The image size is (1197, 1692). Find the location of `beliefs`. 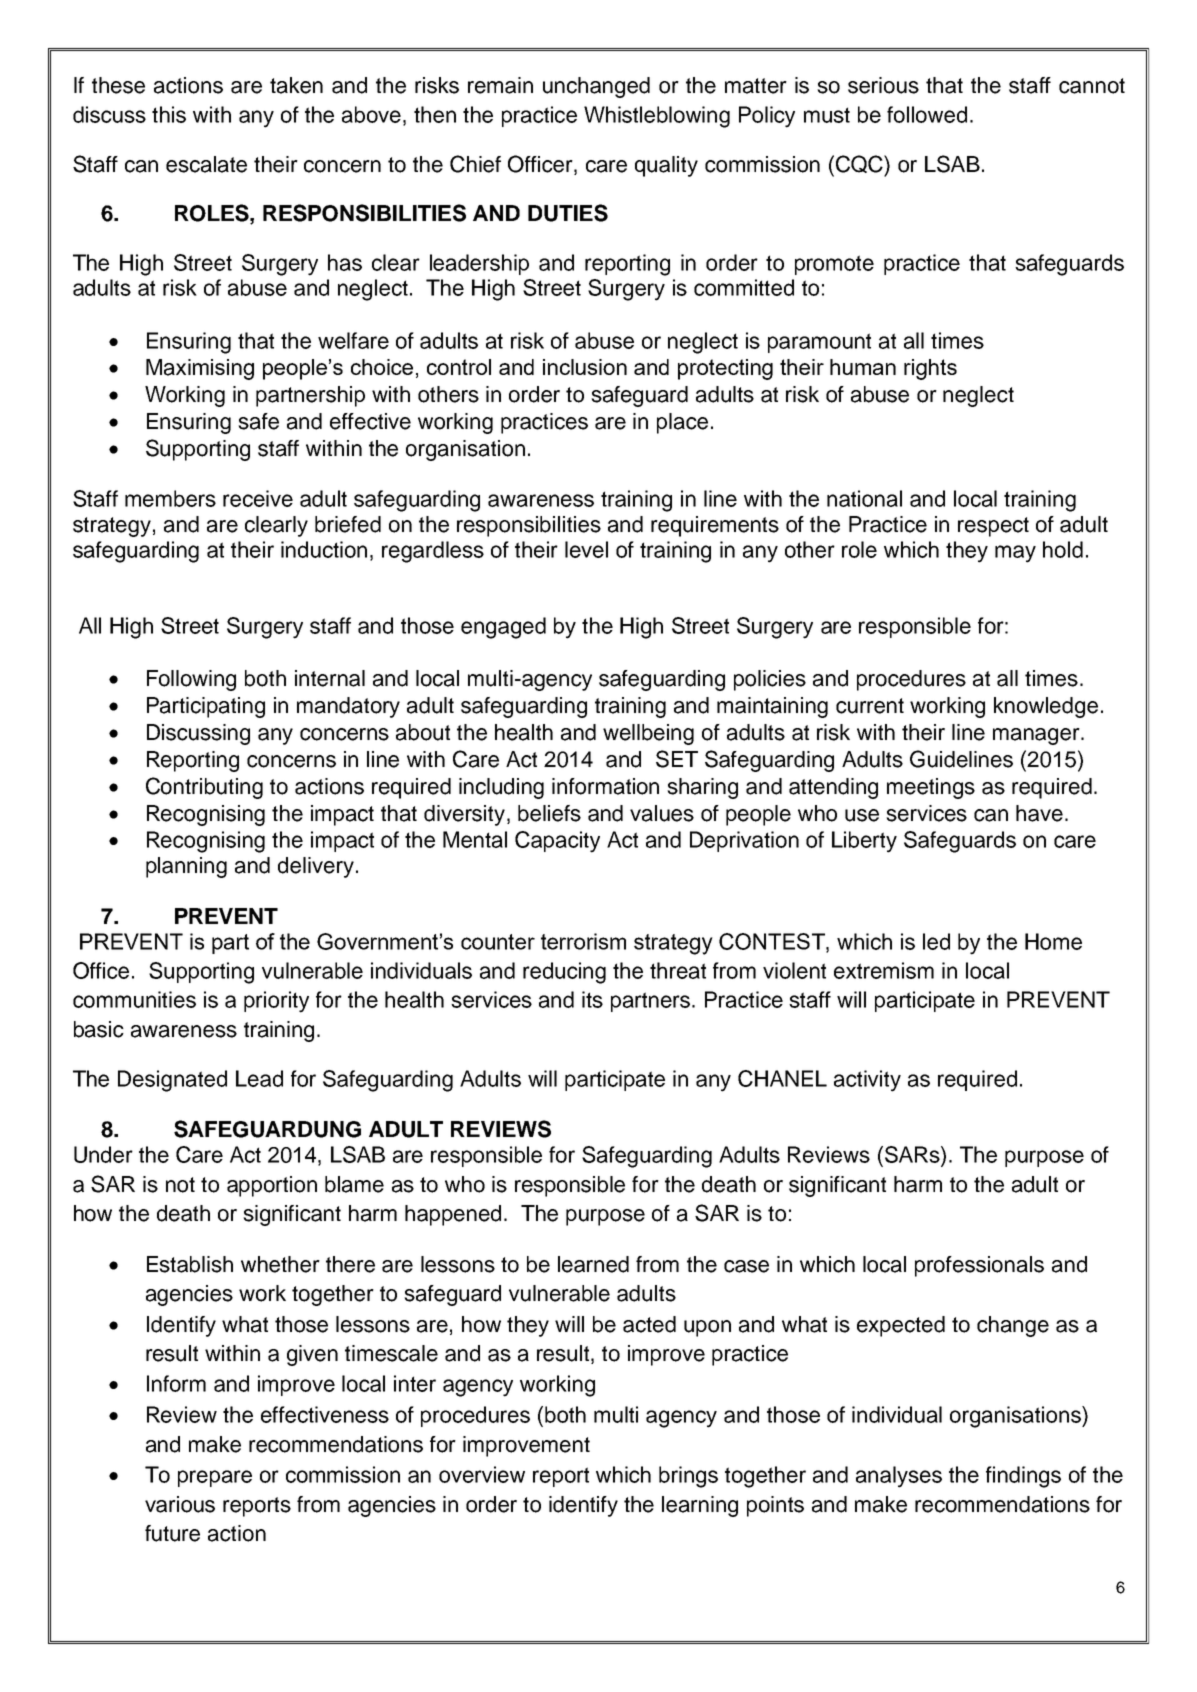

beliefs is located at coordinates (549, 813).
